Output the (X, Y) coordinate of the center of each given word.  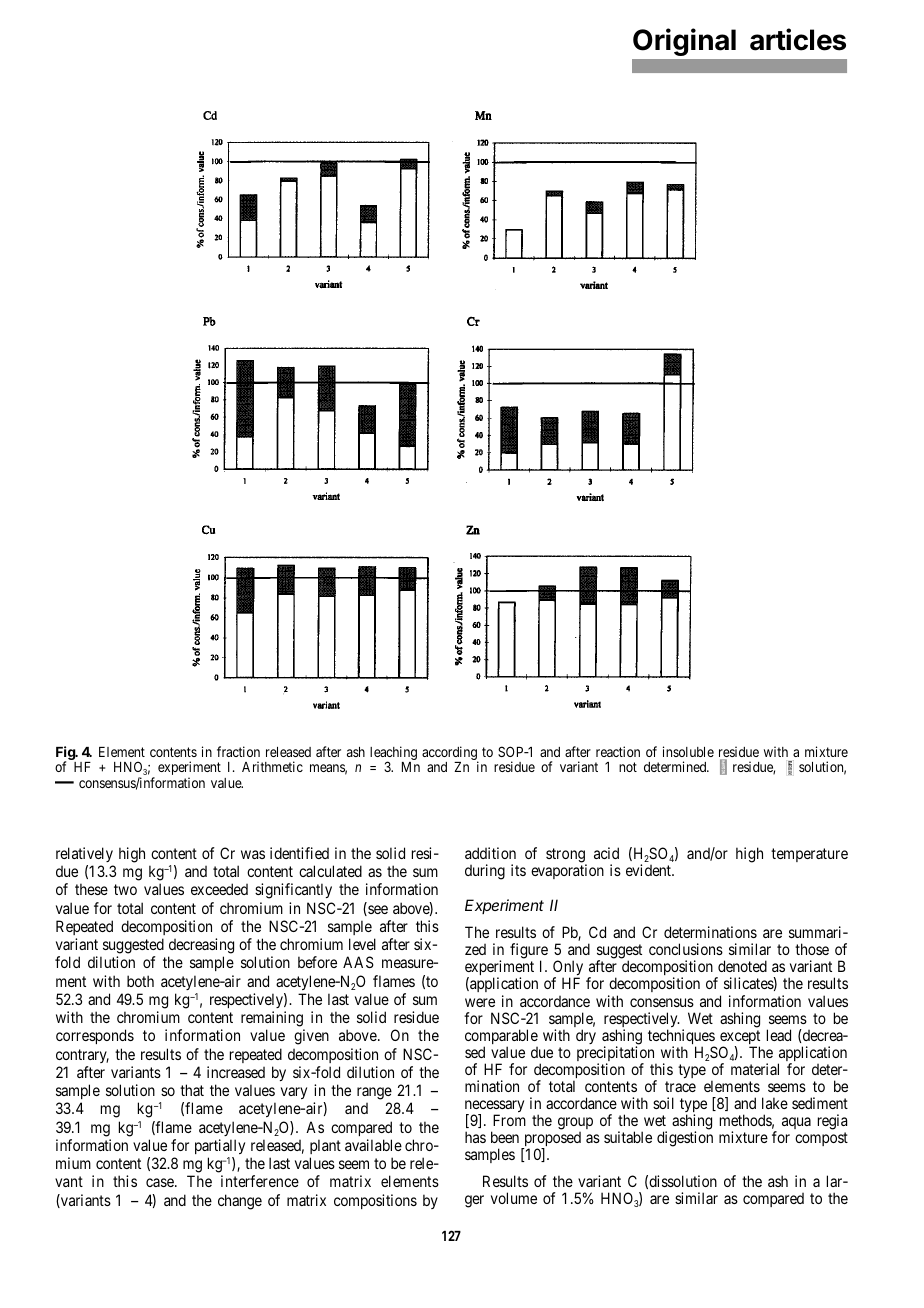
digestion (685, 1139)
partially (220, 1146)
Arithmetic (272, 766)
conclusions (686, 949)
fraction (238, 751)
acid (606, 853)
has (475, 1137)
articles (798, 39)
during (485, 872)
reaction (618, 751)
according (450, 754)
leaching (393, 754)
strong (566, 856)
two (125, 889)
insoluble (688, 751)
